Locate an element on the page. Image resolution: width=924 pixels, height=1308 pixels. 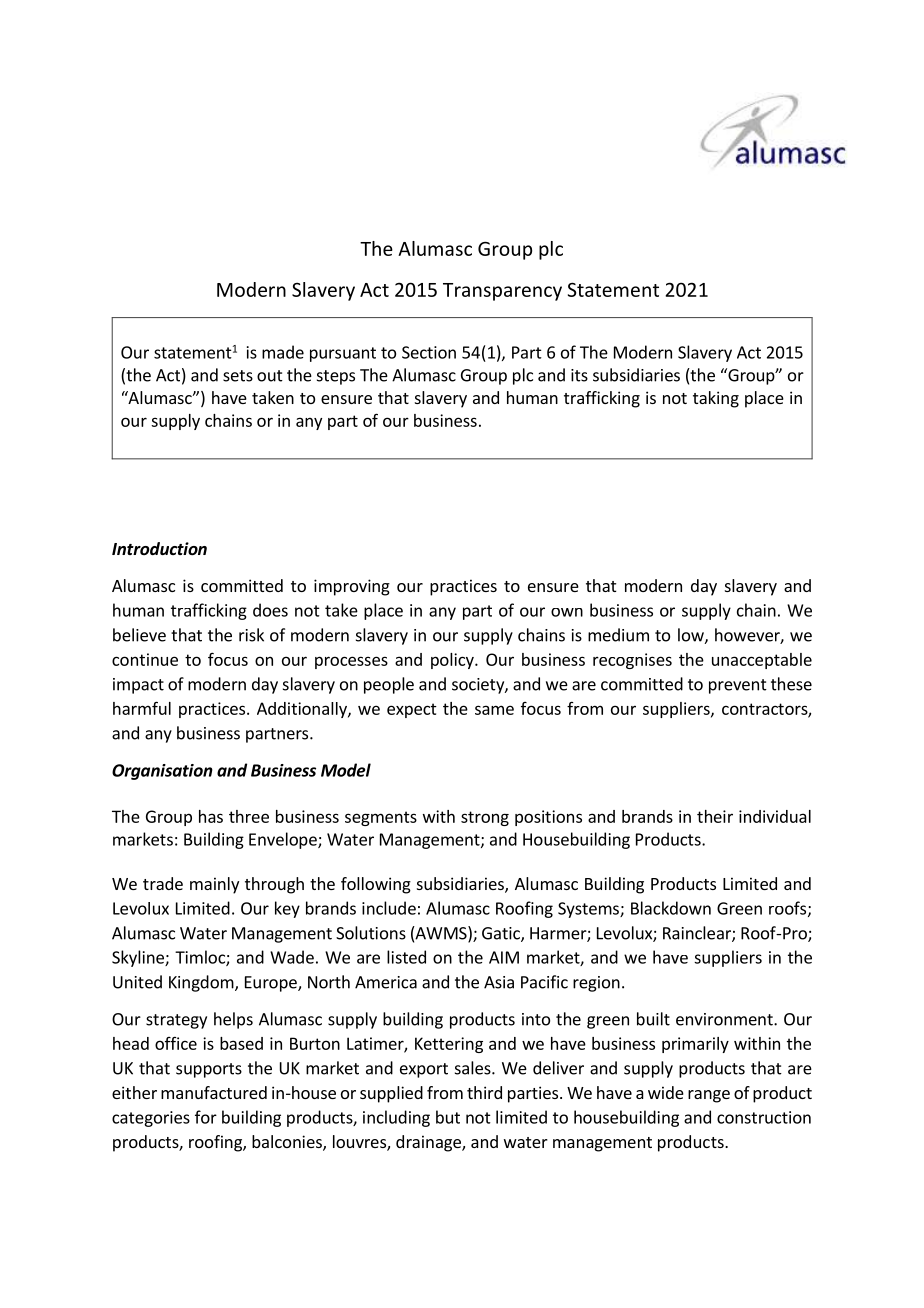
taking is located at coordinates (716, 399).
